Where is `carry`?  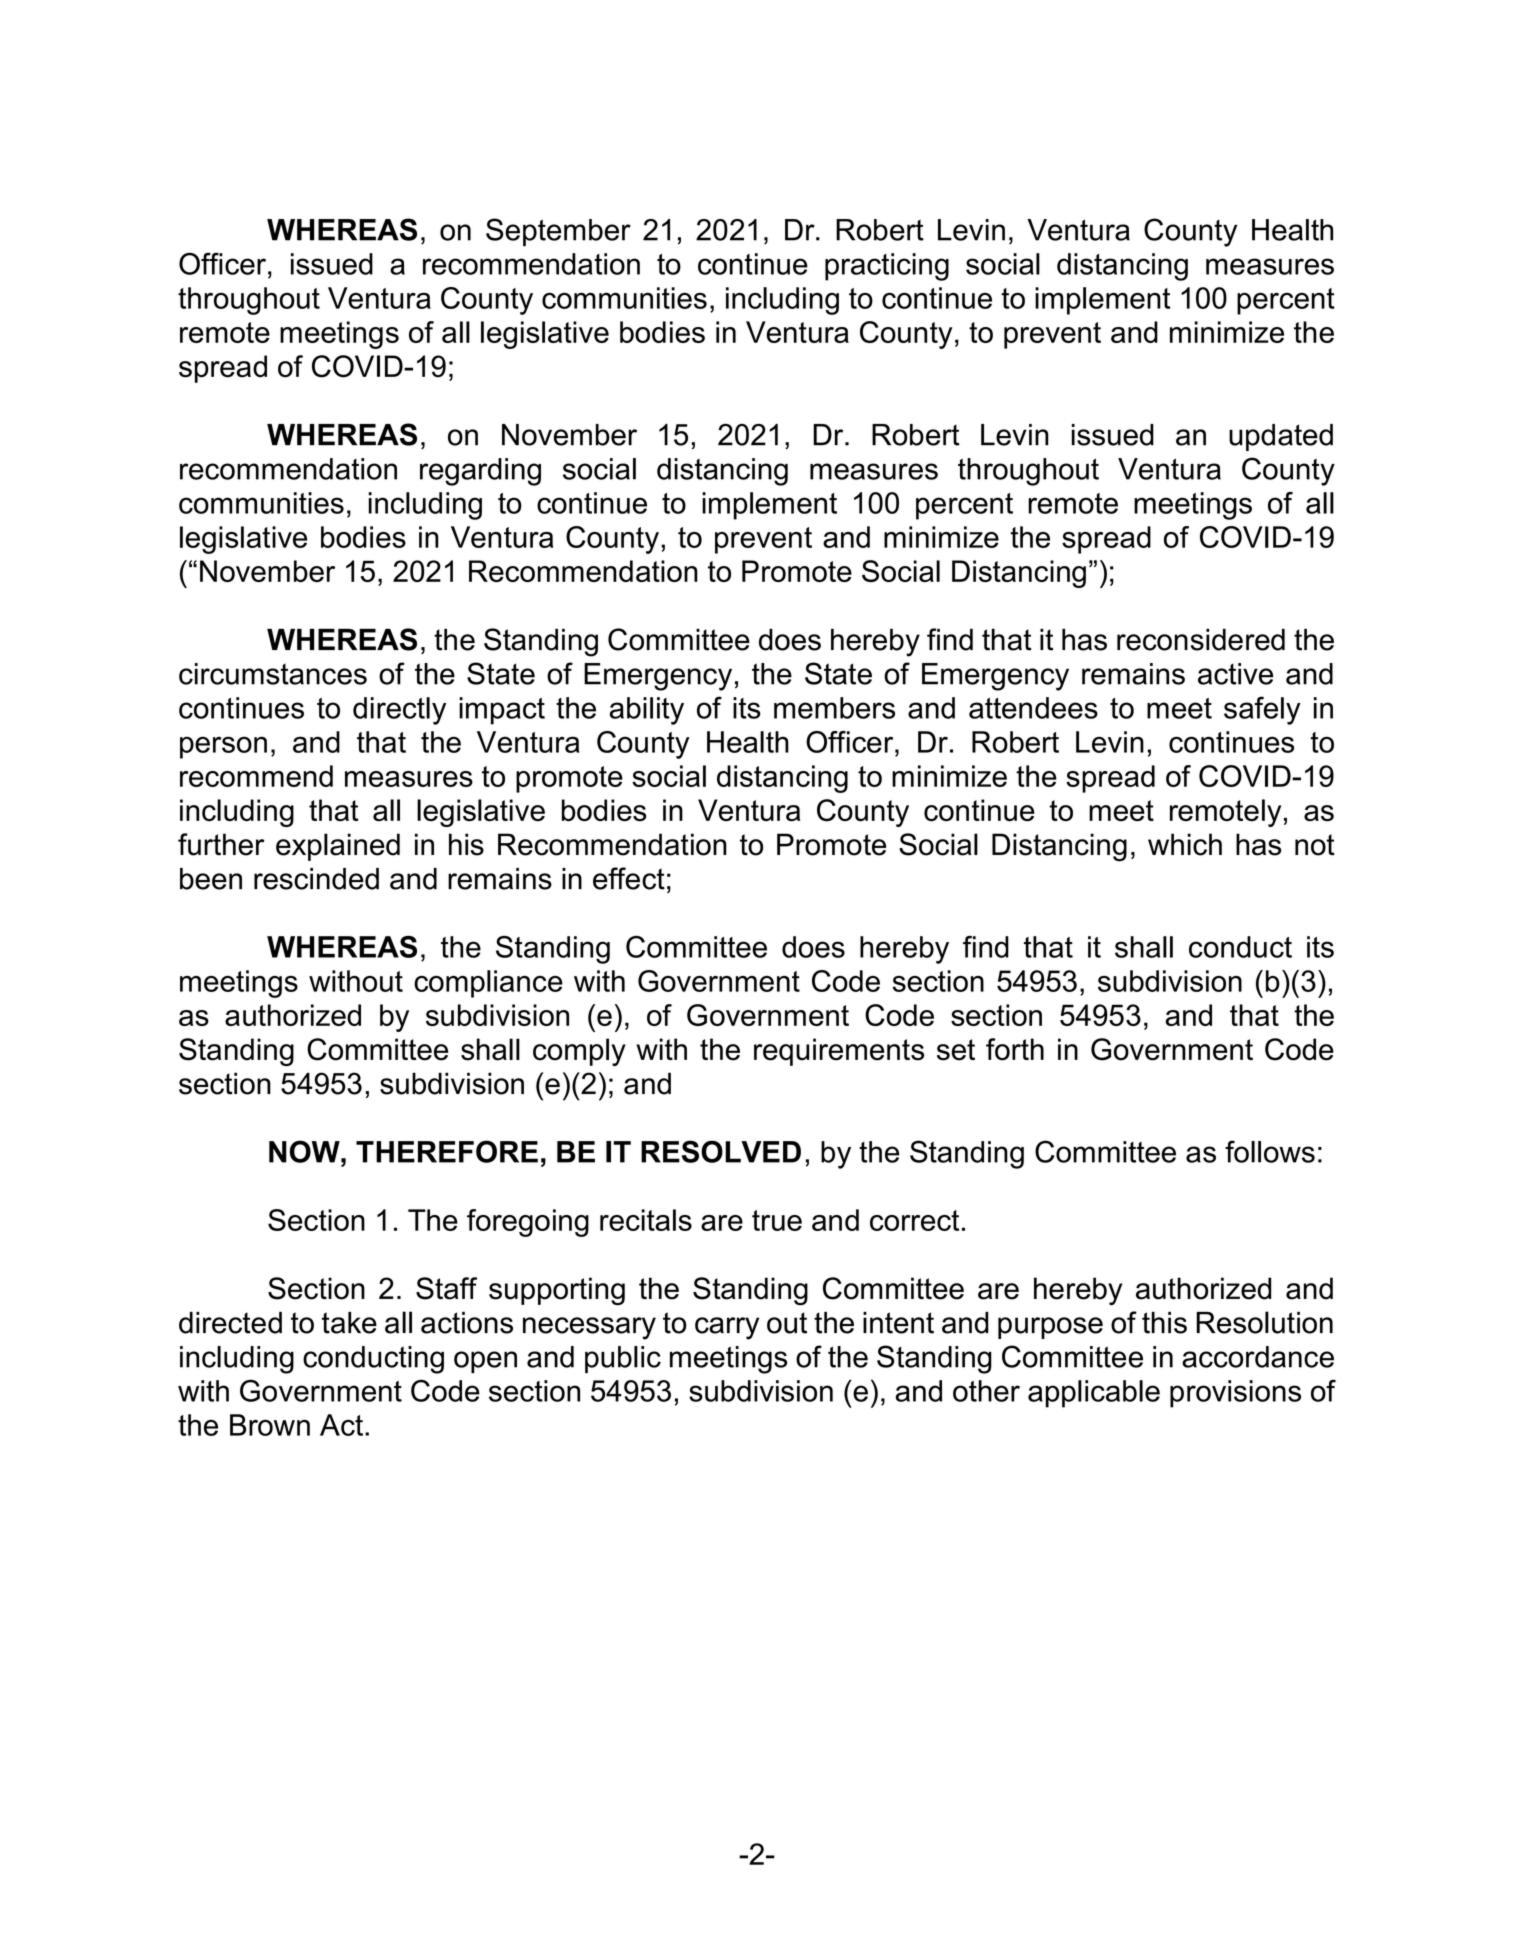
carry is located at coordinates (727, 1328).
